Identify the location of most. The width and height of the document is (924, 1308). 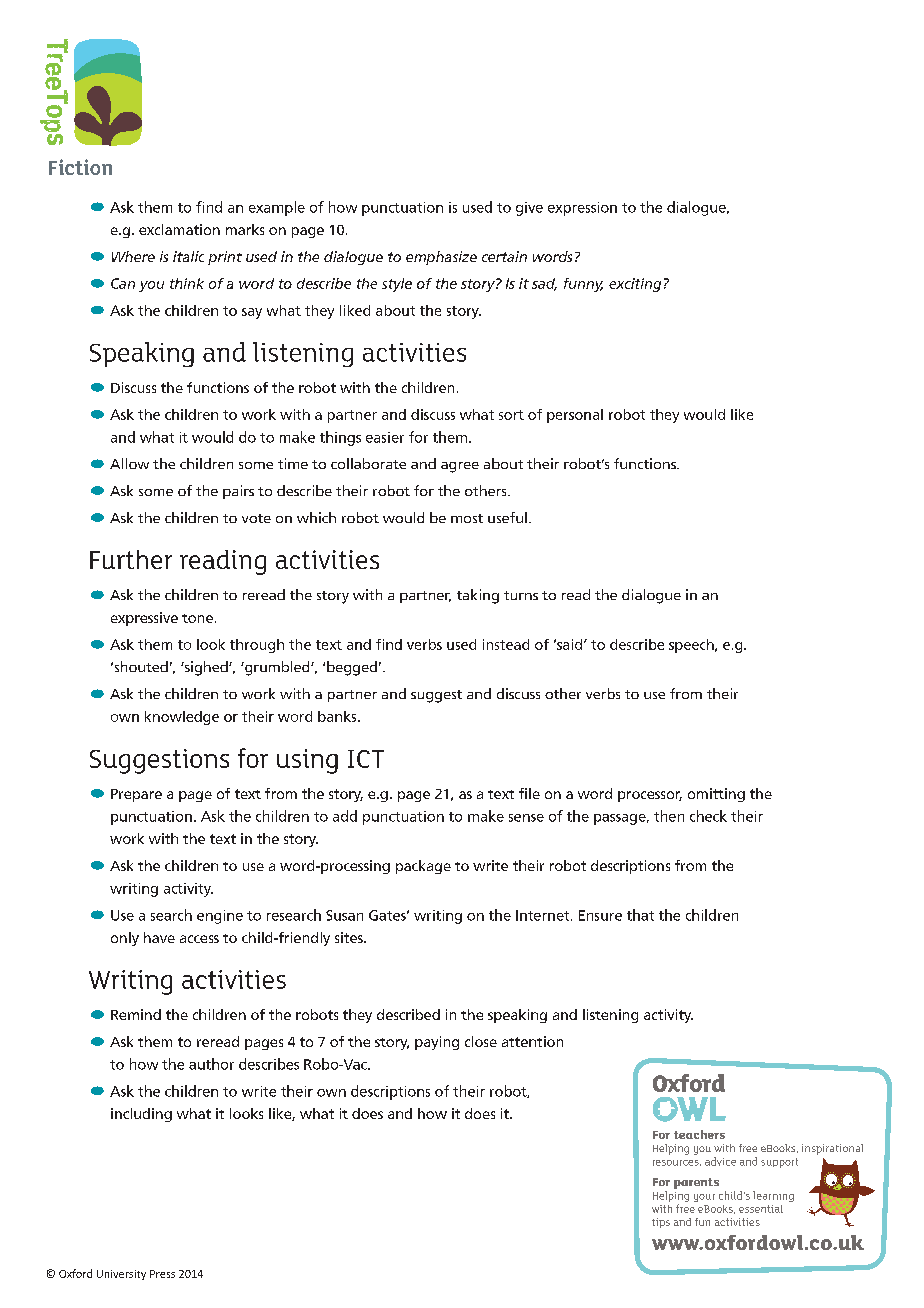
(467, 518).
